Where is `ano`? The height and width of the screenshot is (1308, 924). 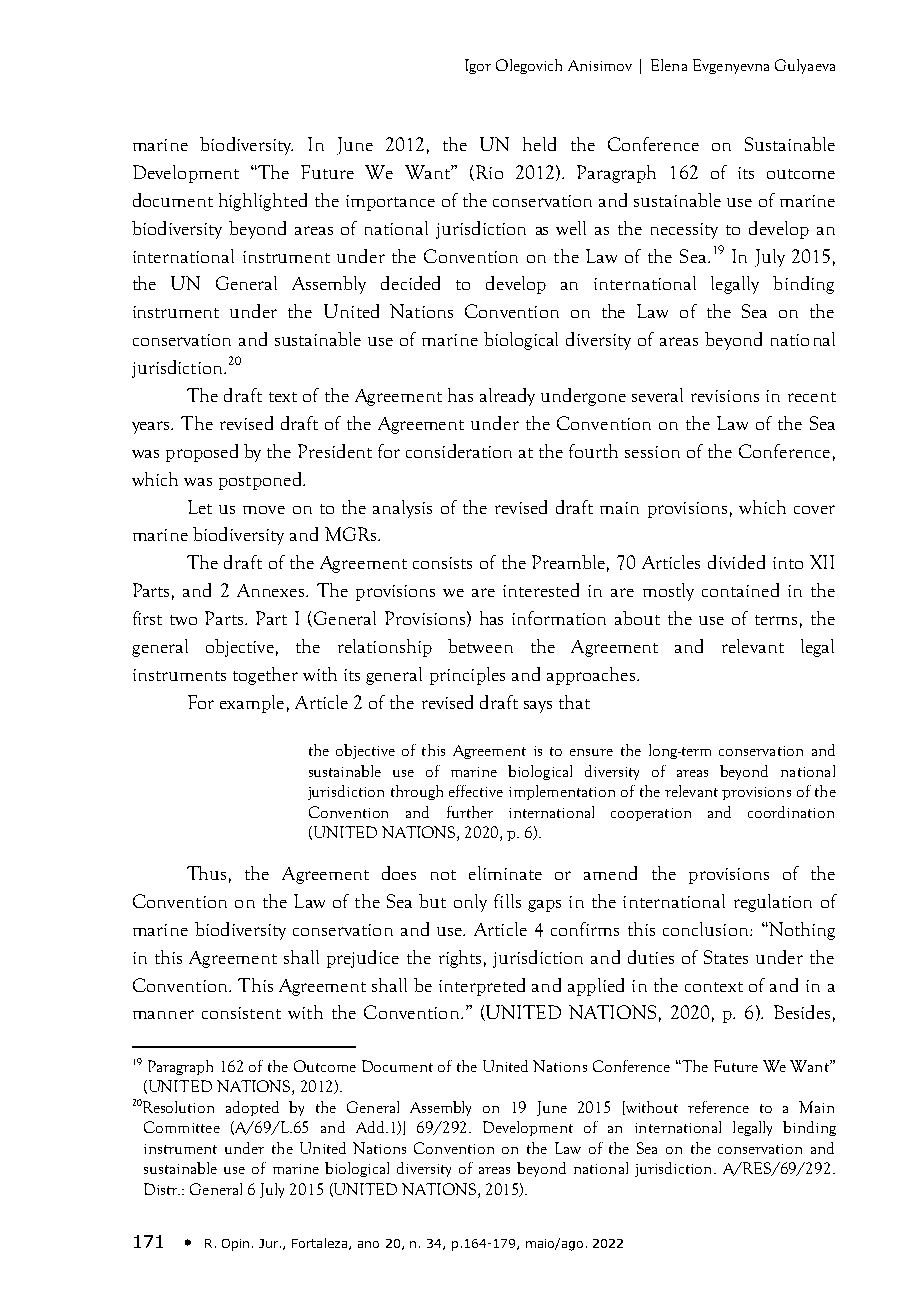 ano is located at coordinates (368, 1244).
